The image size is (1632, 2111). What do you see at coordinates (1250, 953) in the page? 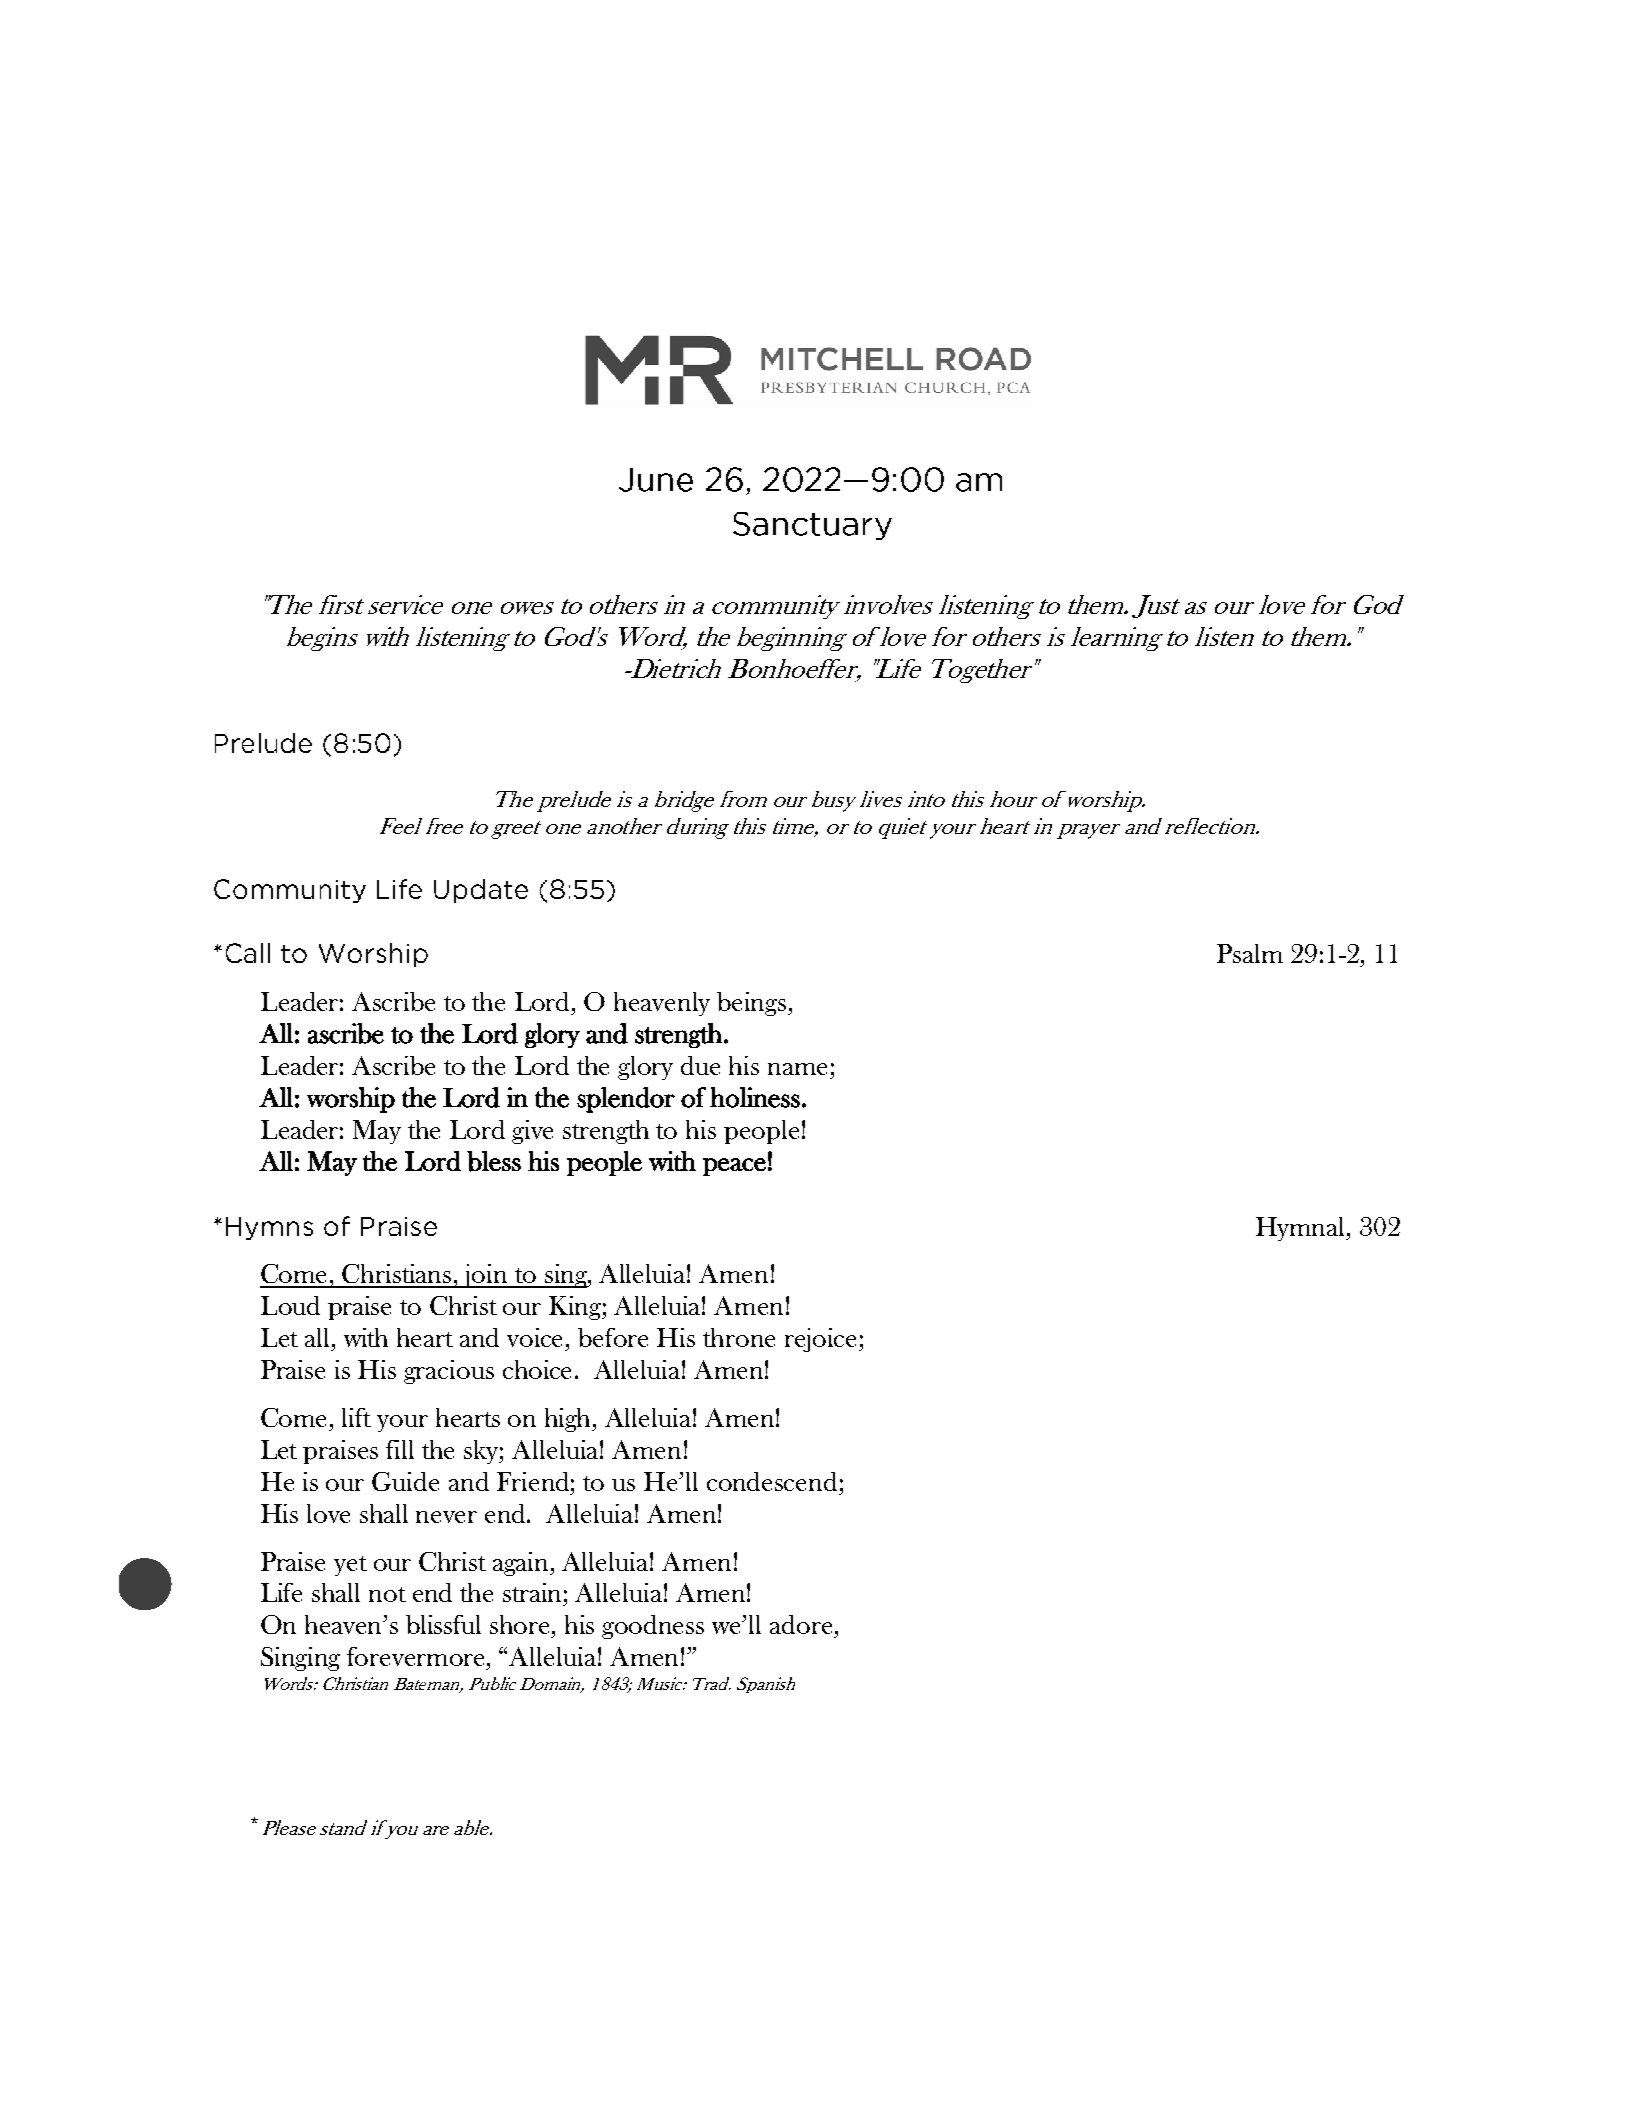
I see `Psalm` at bounding box center [1250, 953].
